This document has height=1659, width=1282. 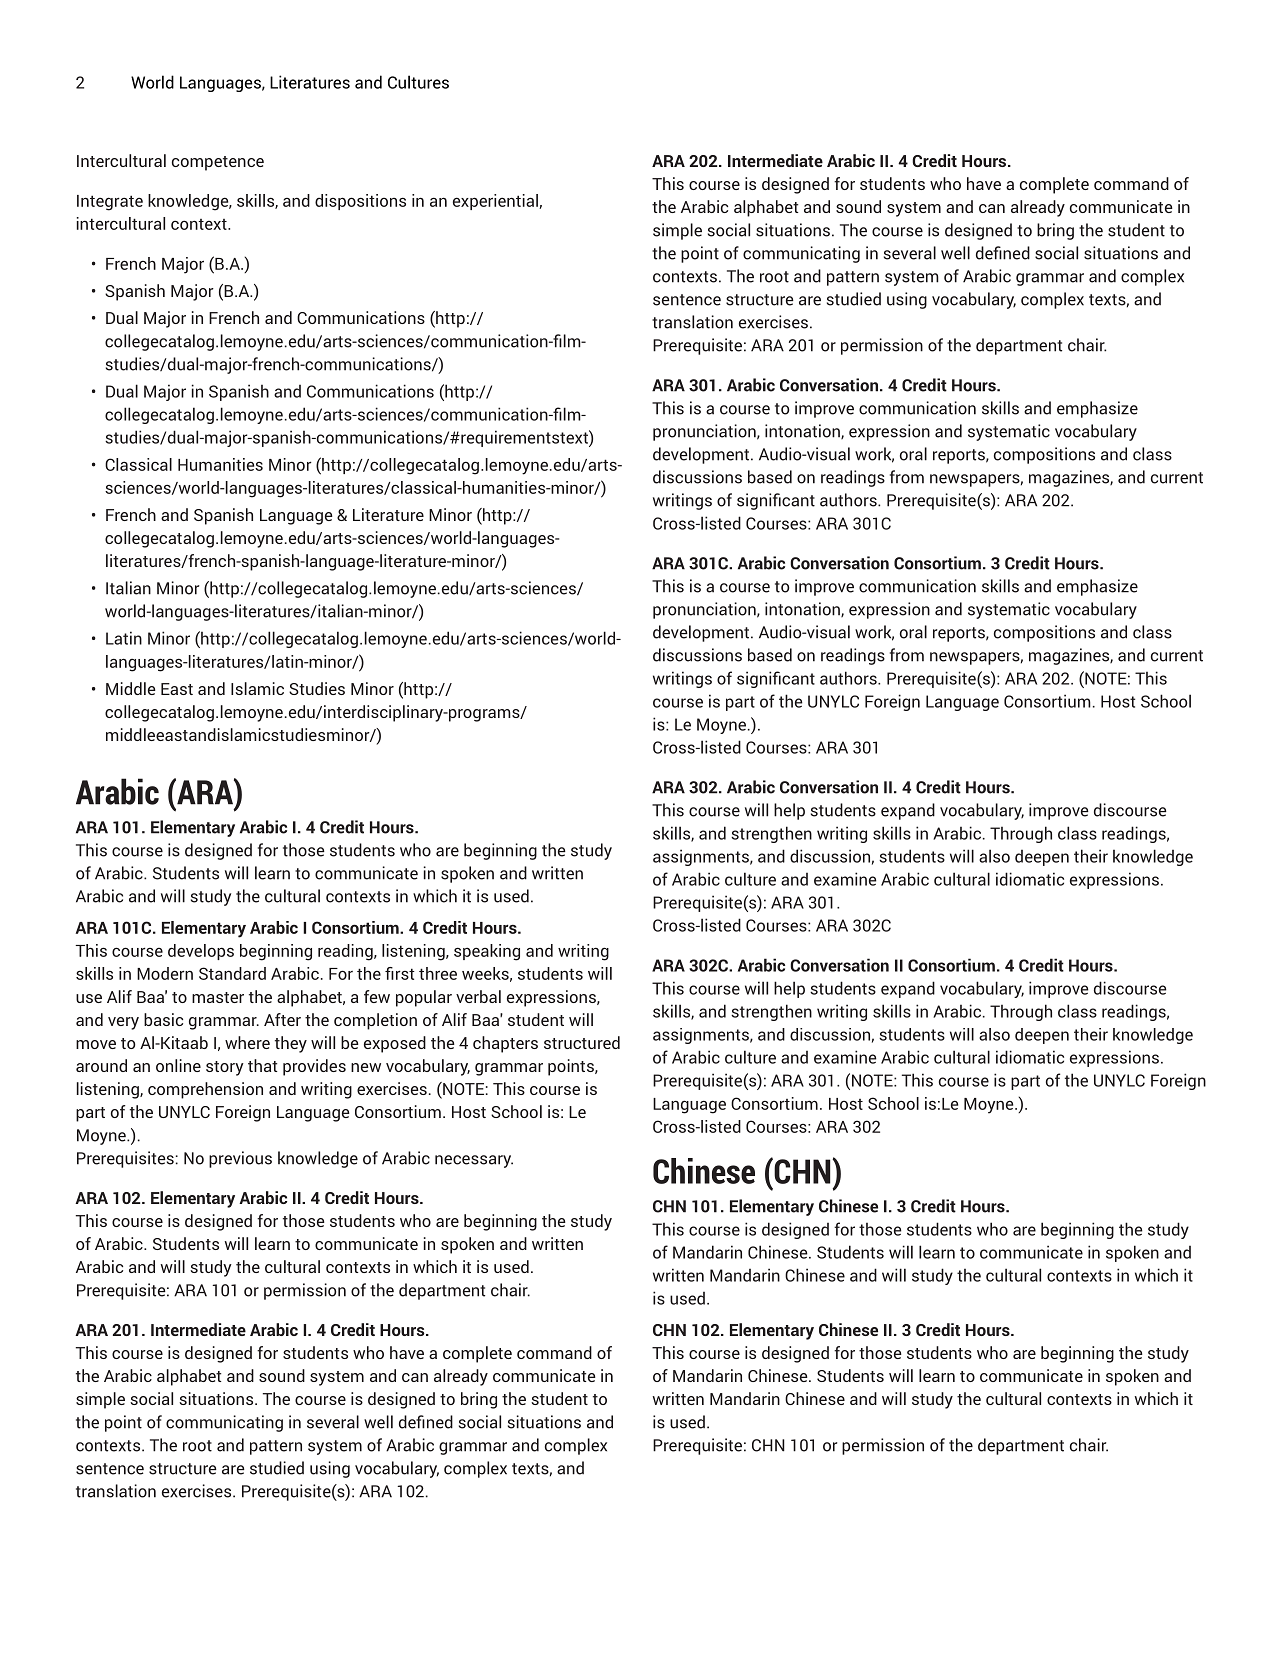 What do you see at coordinates (165, 973) in the document?
I see `Modern` at bounding box center [165, 973].
